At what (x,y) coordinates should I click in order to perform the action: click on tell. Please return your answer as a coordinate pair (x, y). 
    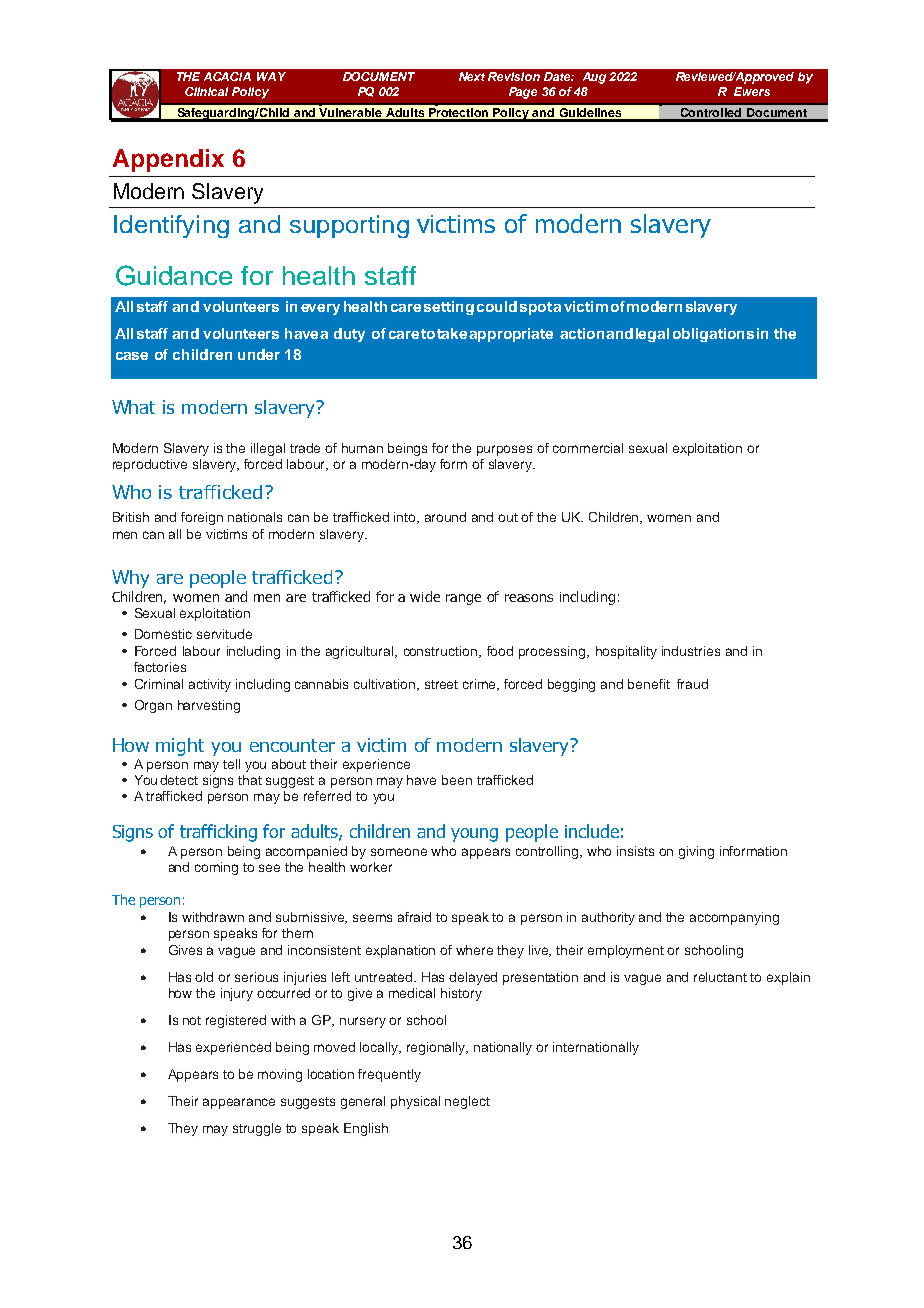
    Looking at the image, I should click on (231, 764).
